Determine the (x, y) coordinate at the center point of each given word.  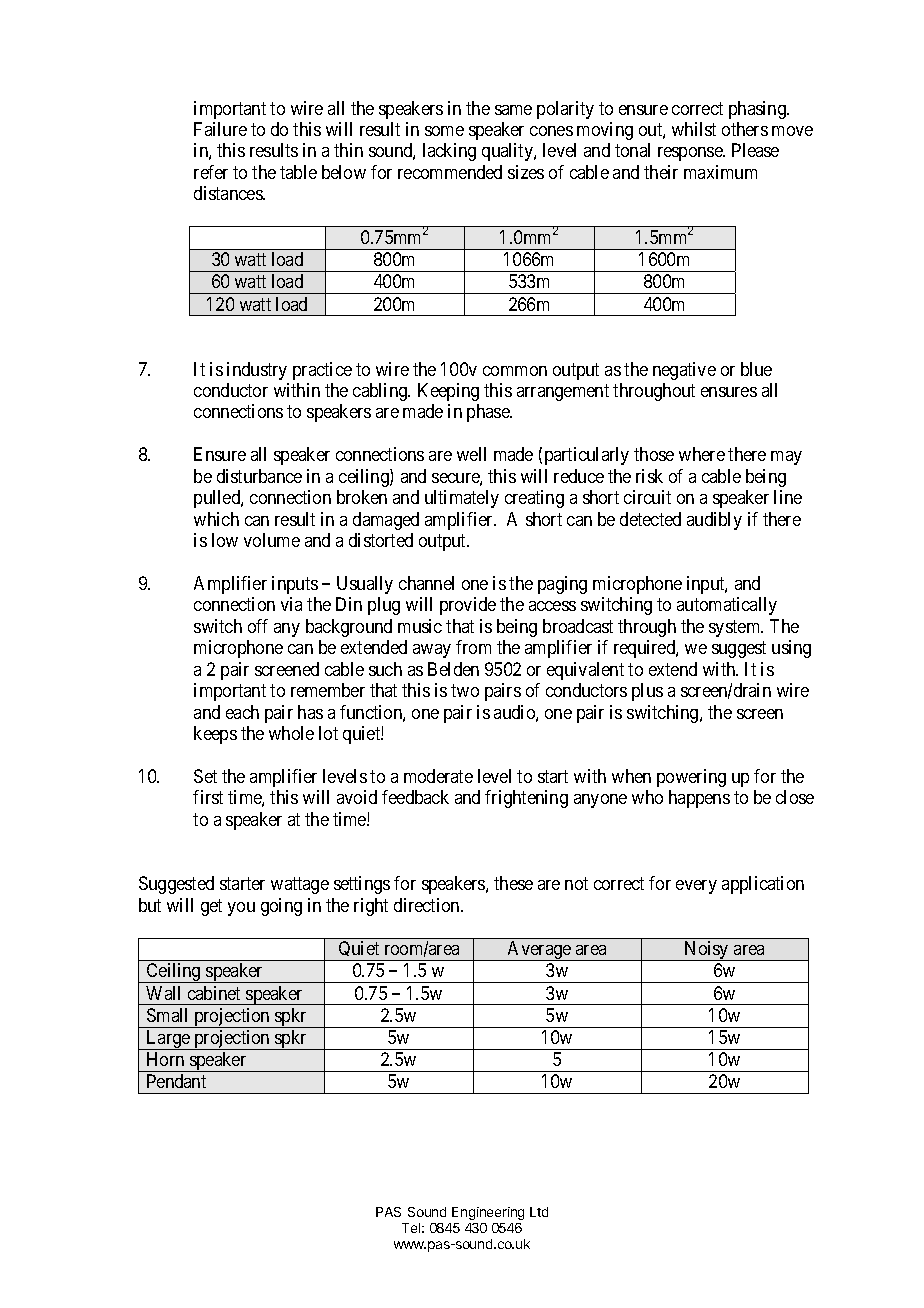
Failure (220, 129)
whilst (694, 129)
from (473, 647)
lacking (449, 152)
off (258, 626)
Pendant (176, 1081)
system (736, 628)
